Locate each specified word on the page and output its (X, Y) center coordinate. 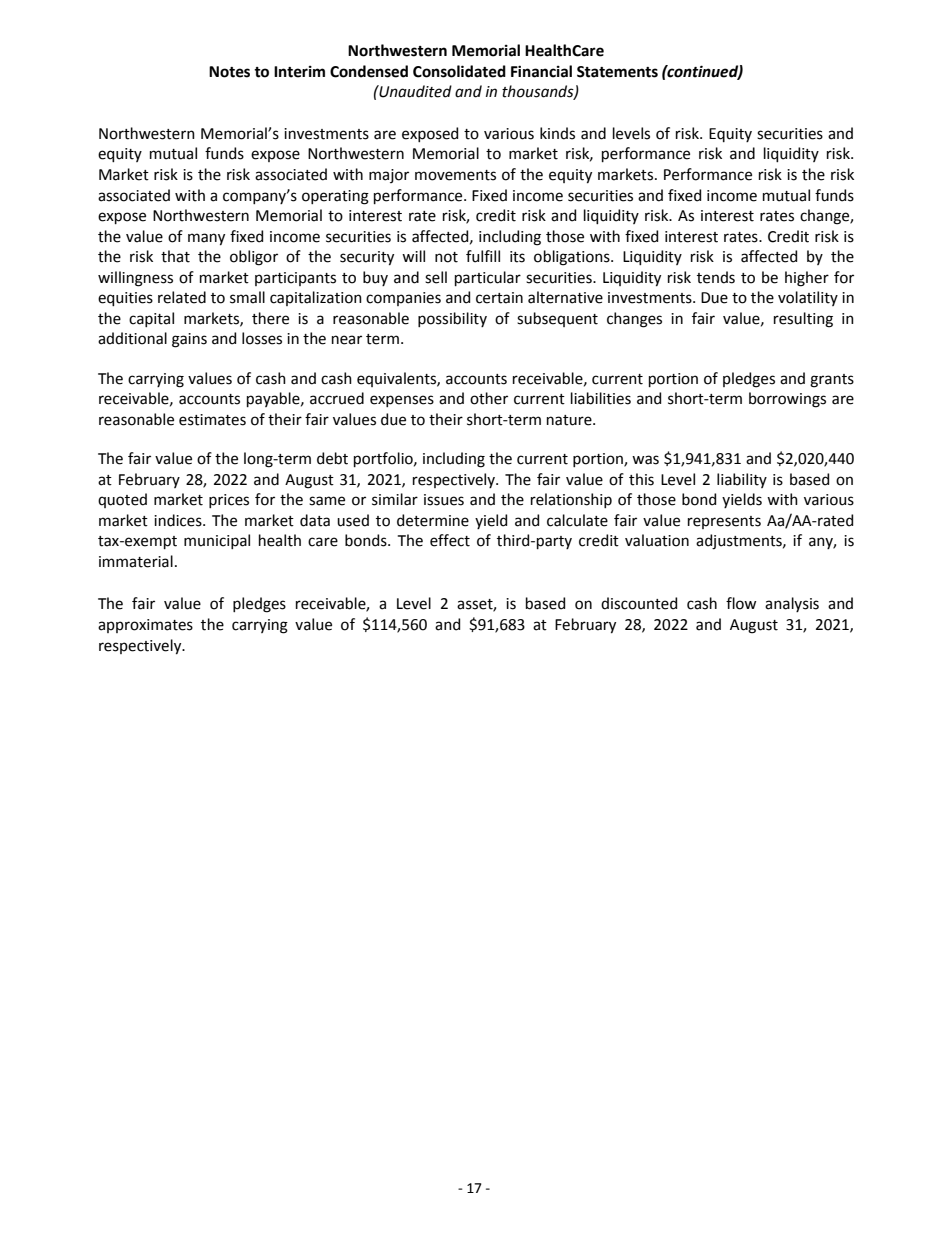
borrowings (787, 400)
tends (716, 277)
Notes (229, 72)
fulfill (483, 256)
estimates (212, 420)
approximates (145, 626)
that (175, 256)
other (489, 398)
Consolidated (459, 71)
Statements (617, 72)
